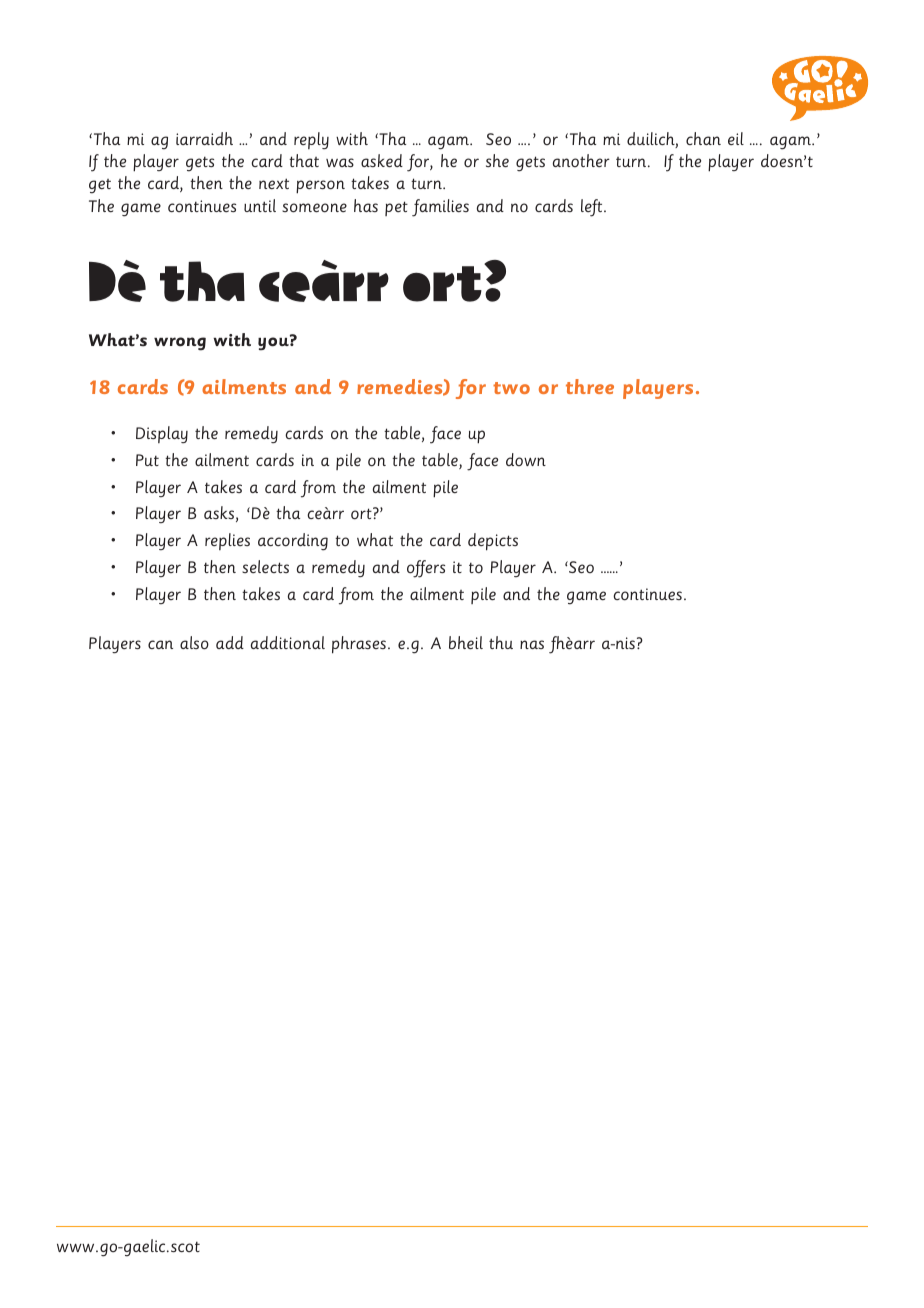 The width and height of the screenshot is (924, 1308). What do you see at coordinates (359, 645) in the screenshot?
I see `phrases` at bounding box center [359, 645].
